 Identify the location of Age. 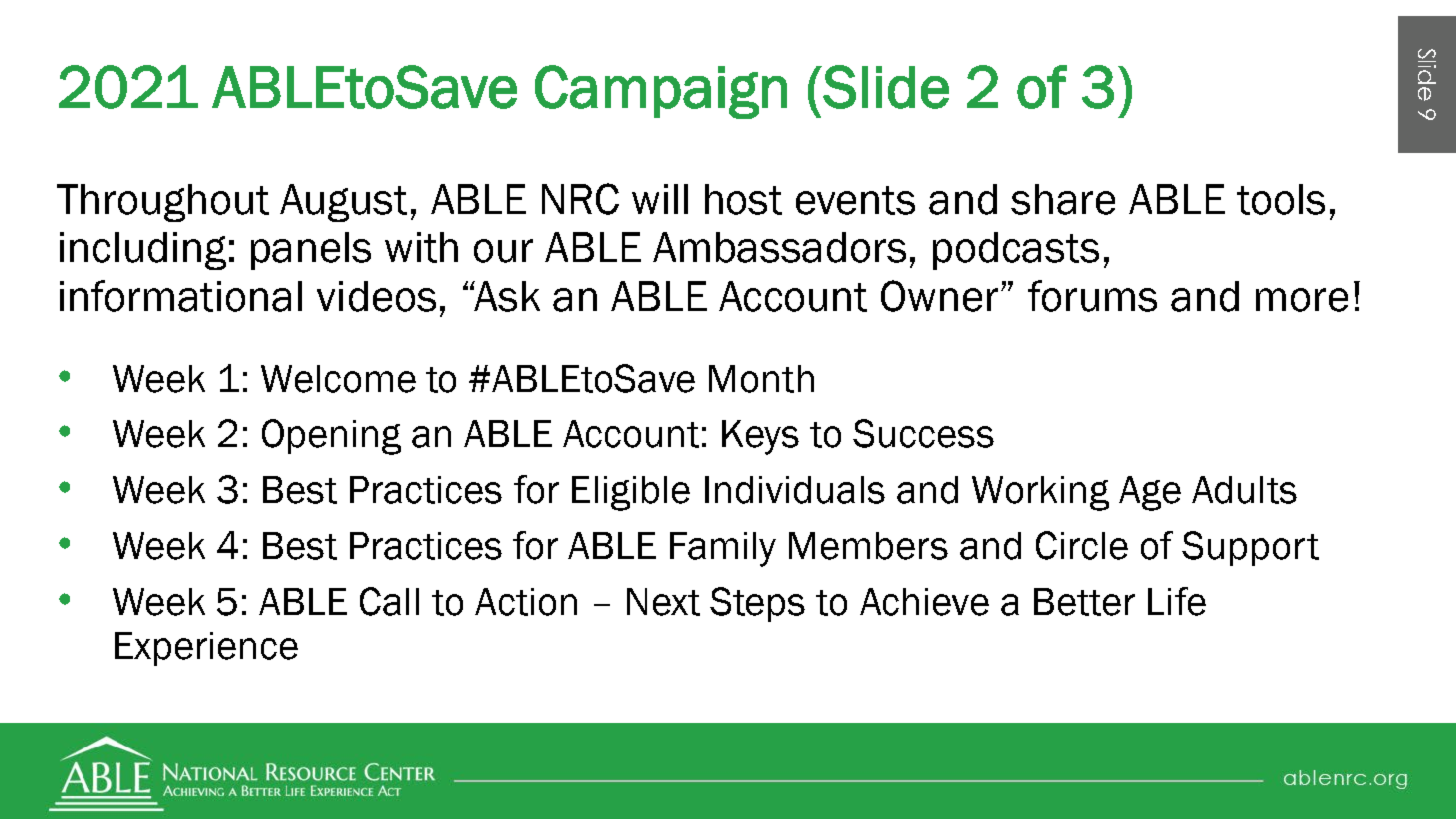
(1150, 493).
